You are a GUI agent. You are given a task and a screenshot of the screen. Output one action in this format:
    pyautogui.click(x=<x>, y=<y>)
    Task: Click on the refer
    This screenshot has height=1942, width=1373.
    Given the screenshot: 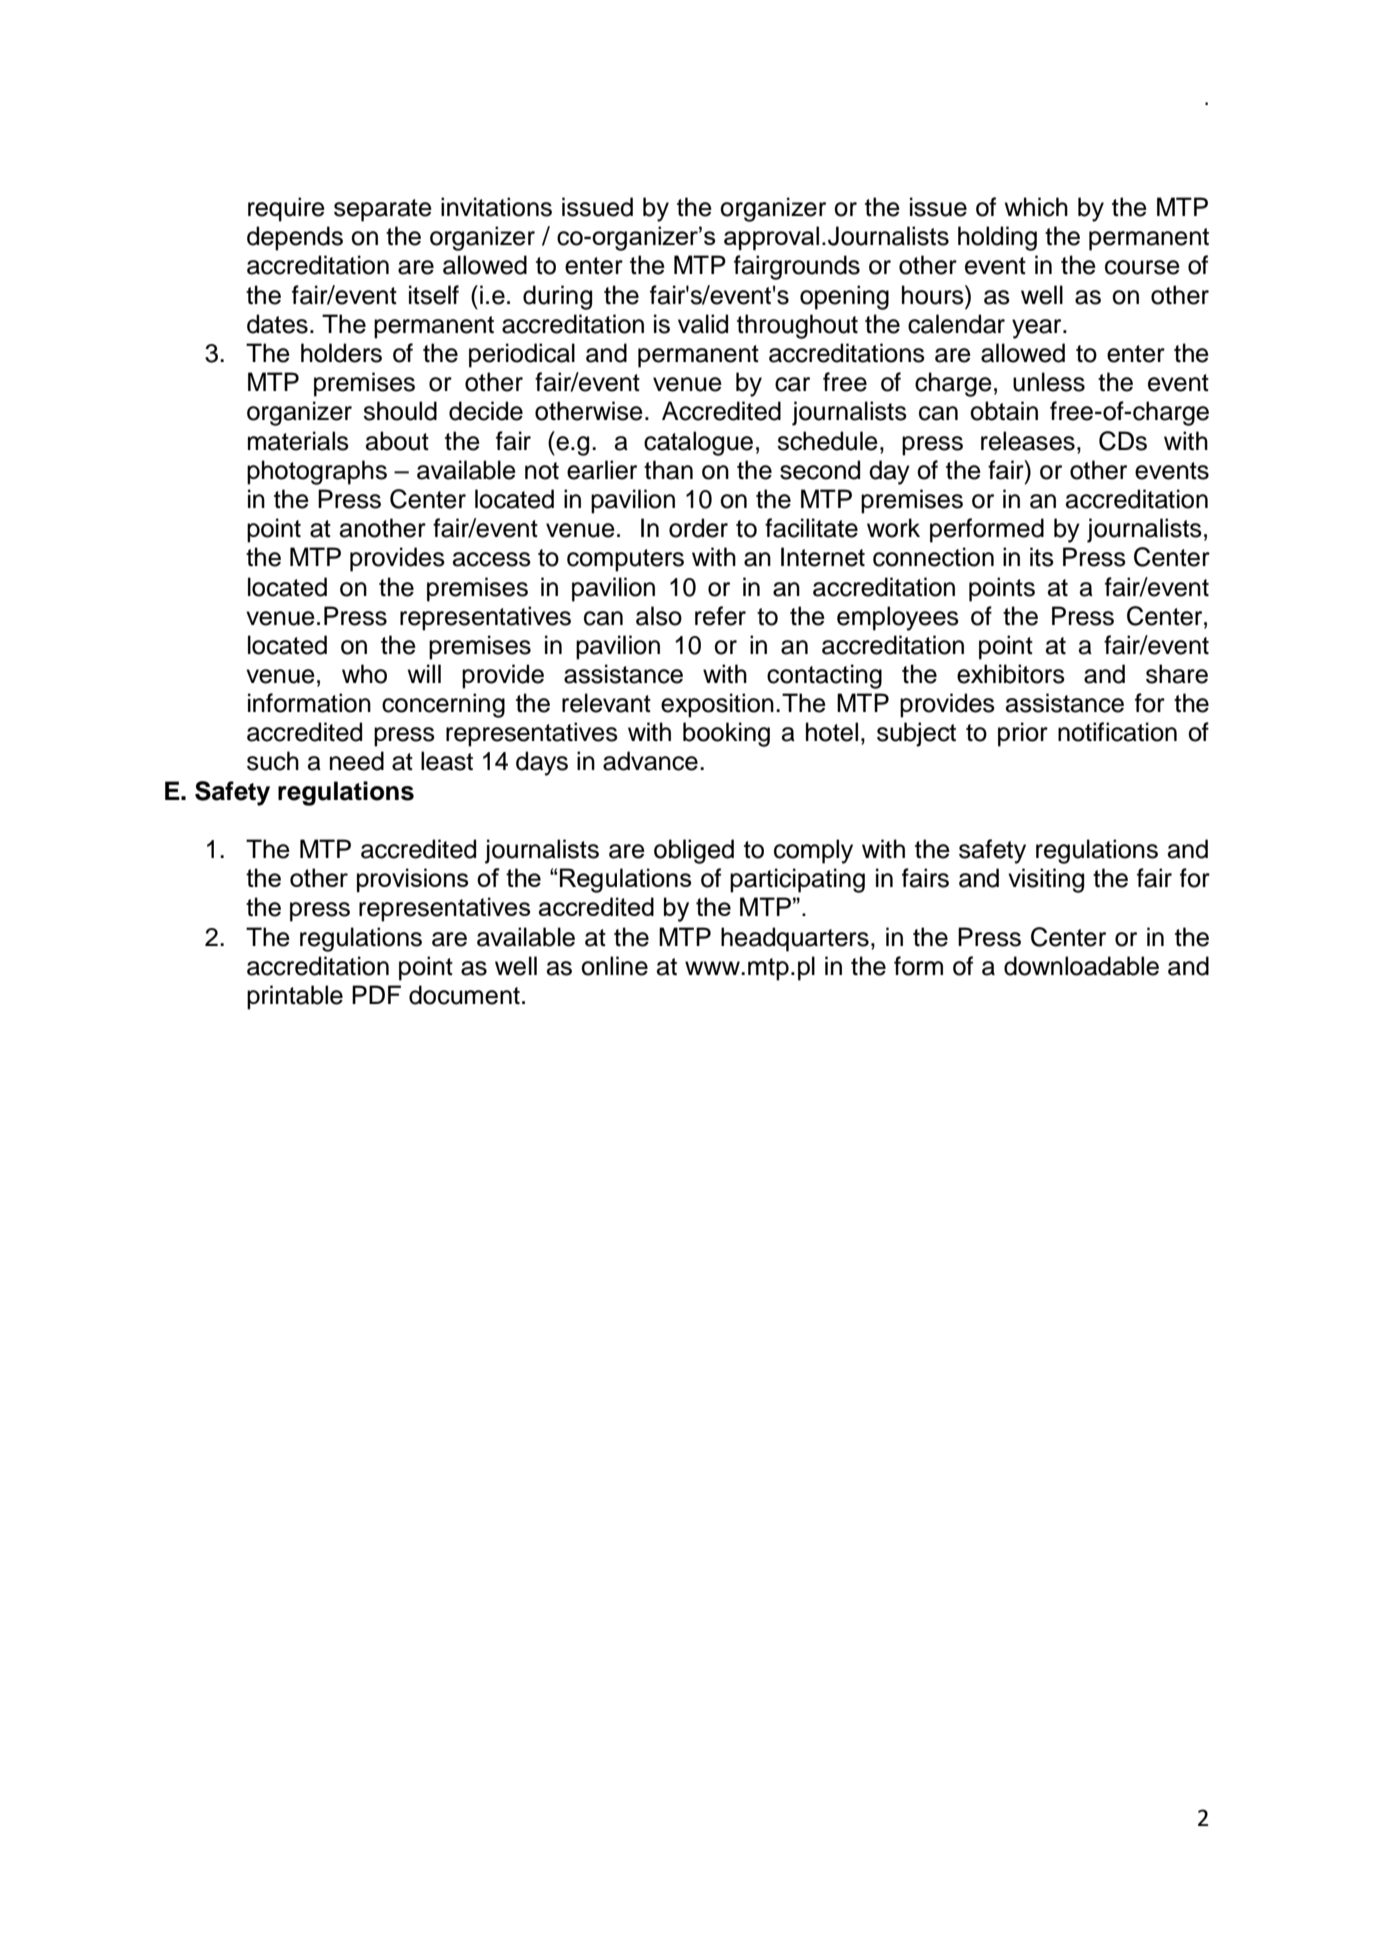 What is the action you would take?
    pyautogui.click(x=720, y=616)
